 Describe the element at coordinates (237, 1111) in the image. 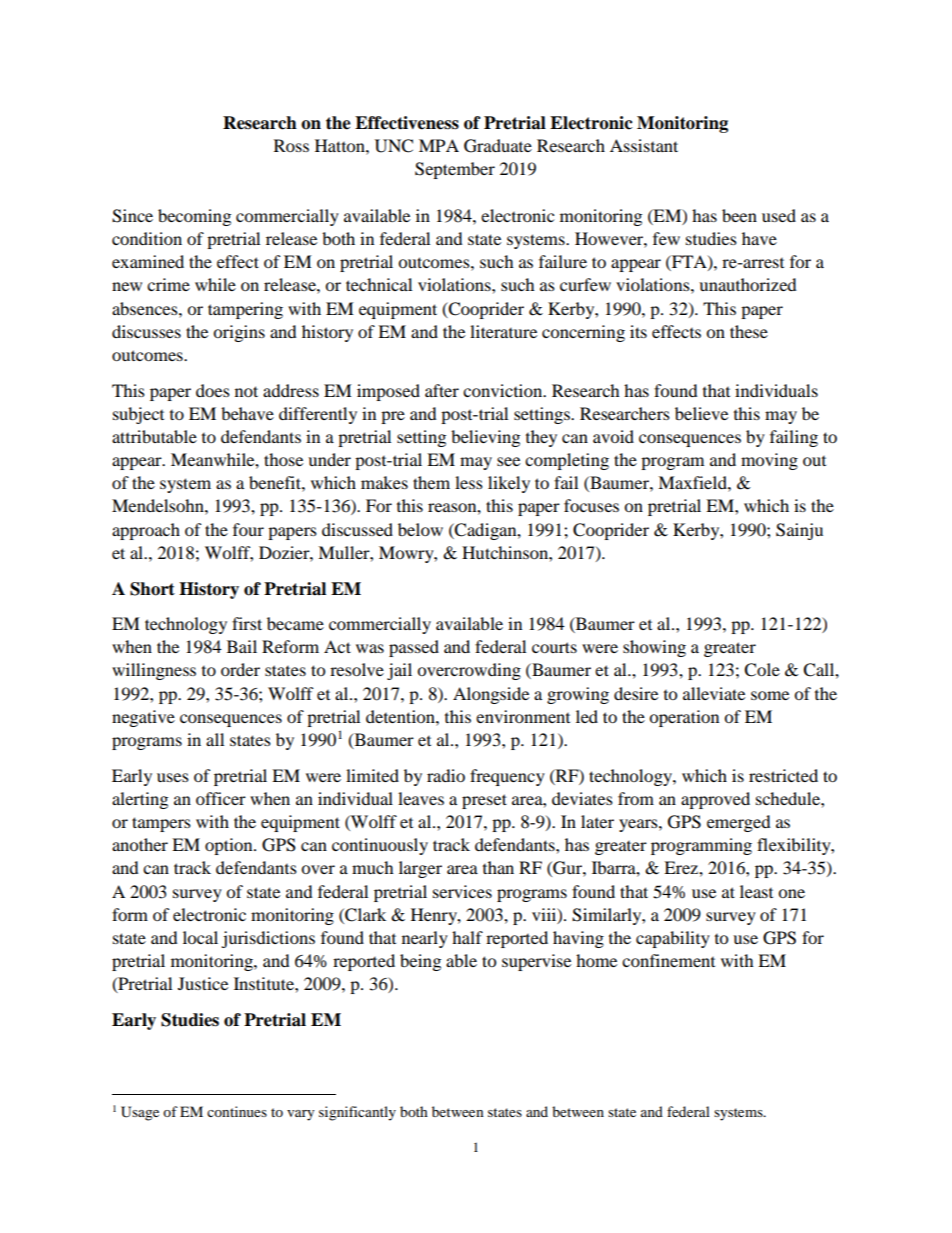

I see `continues` at that location.
